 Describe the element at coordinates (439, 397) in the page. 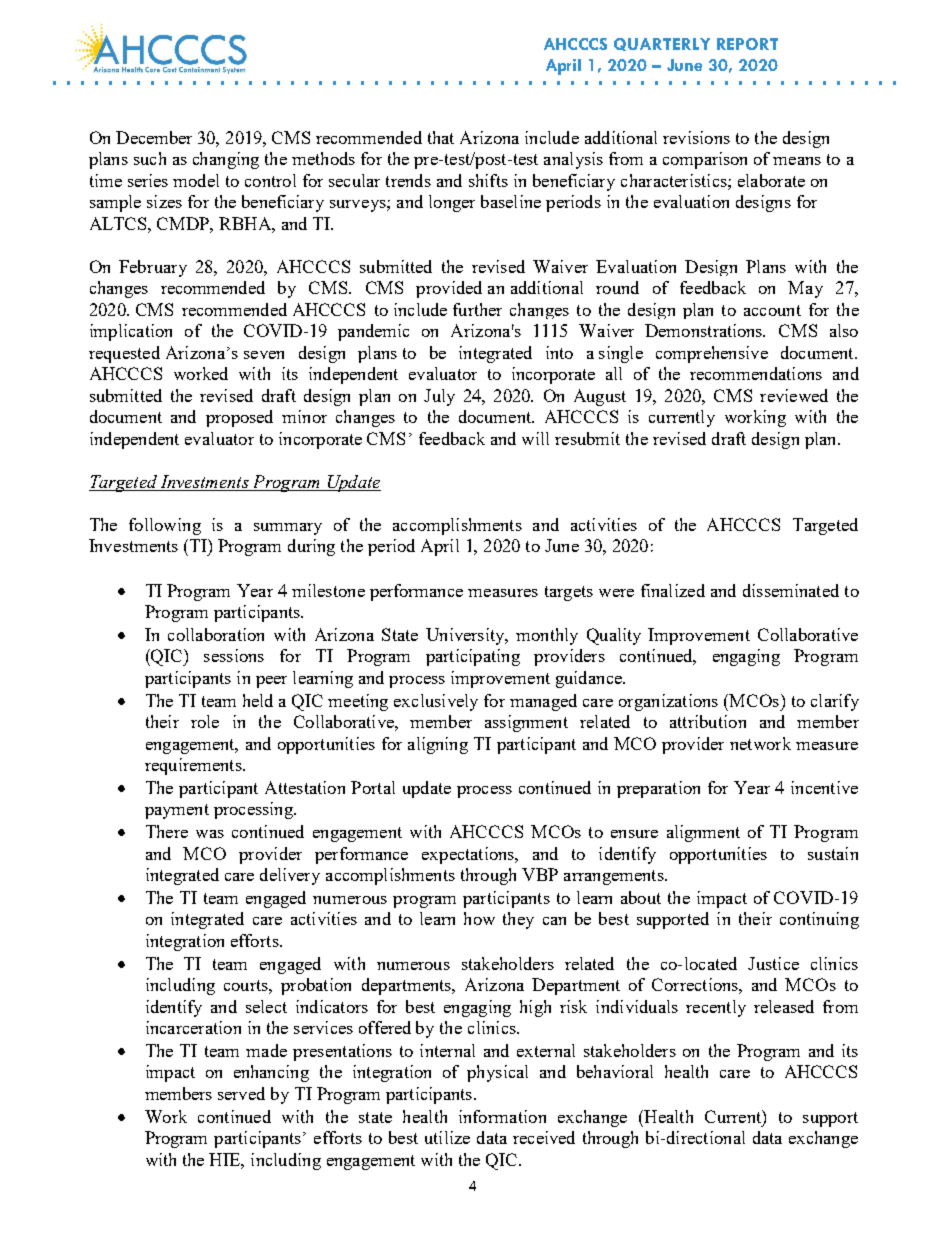

I see `July` at that location.
